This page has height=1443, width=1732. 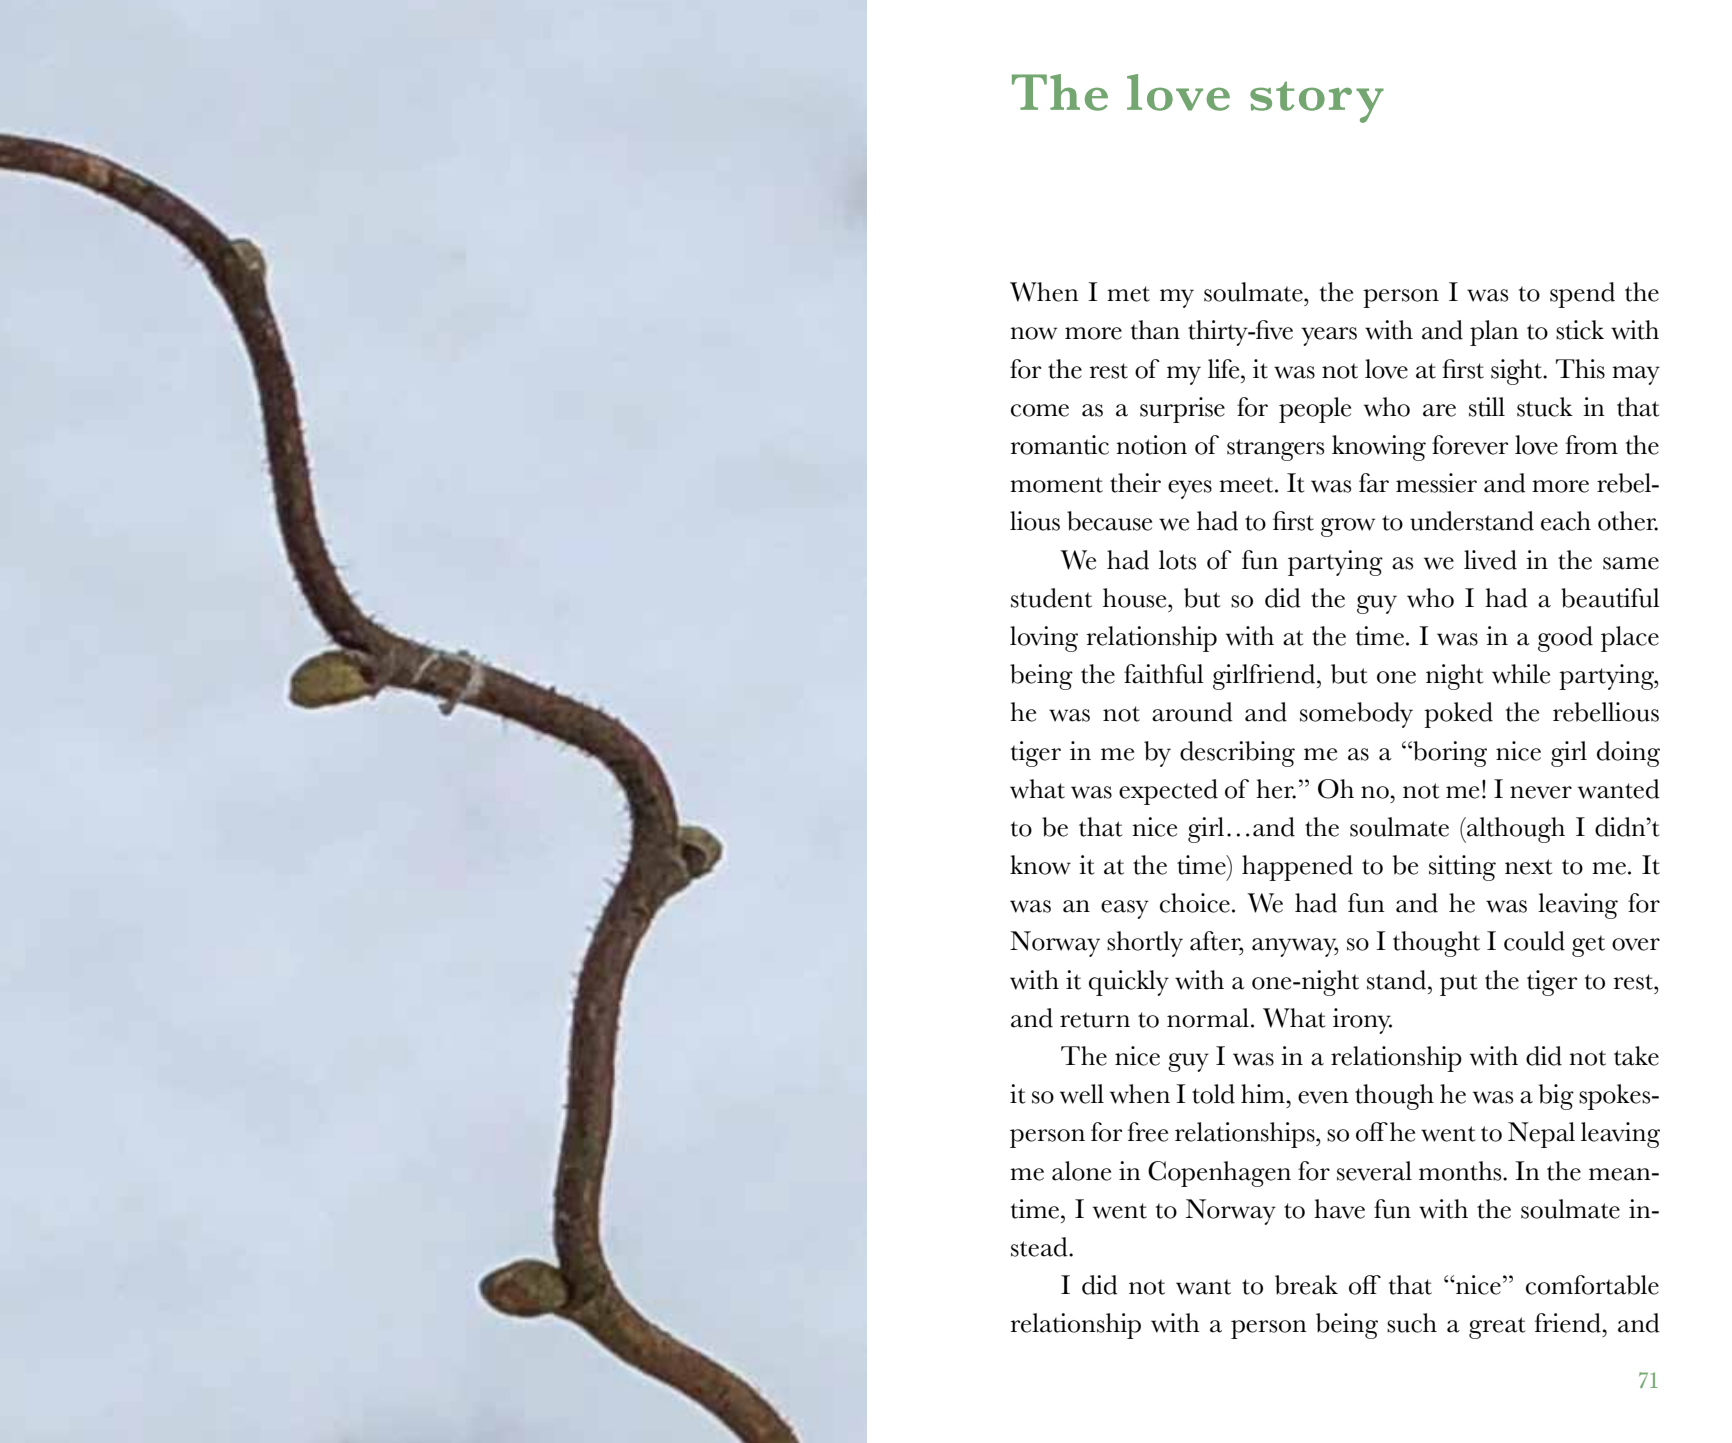 I want to click on alone, so click(x=1081, y=1171).
